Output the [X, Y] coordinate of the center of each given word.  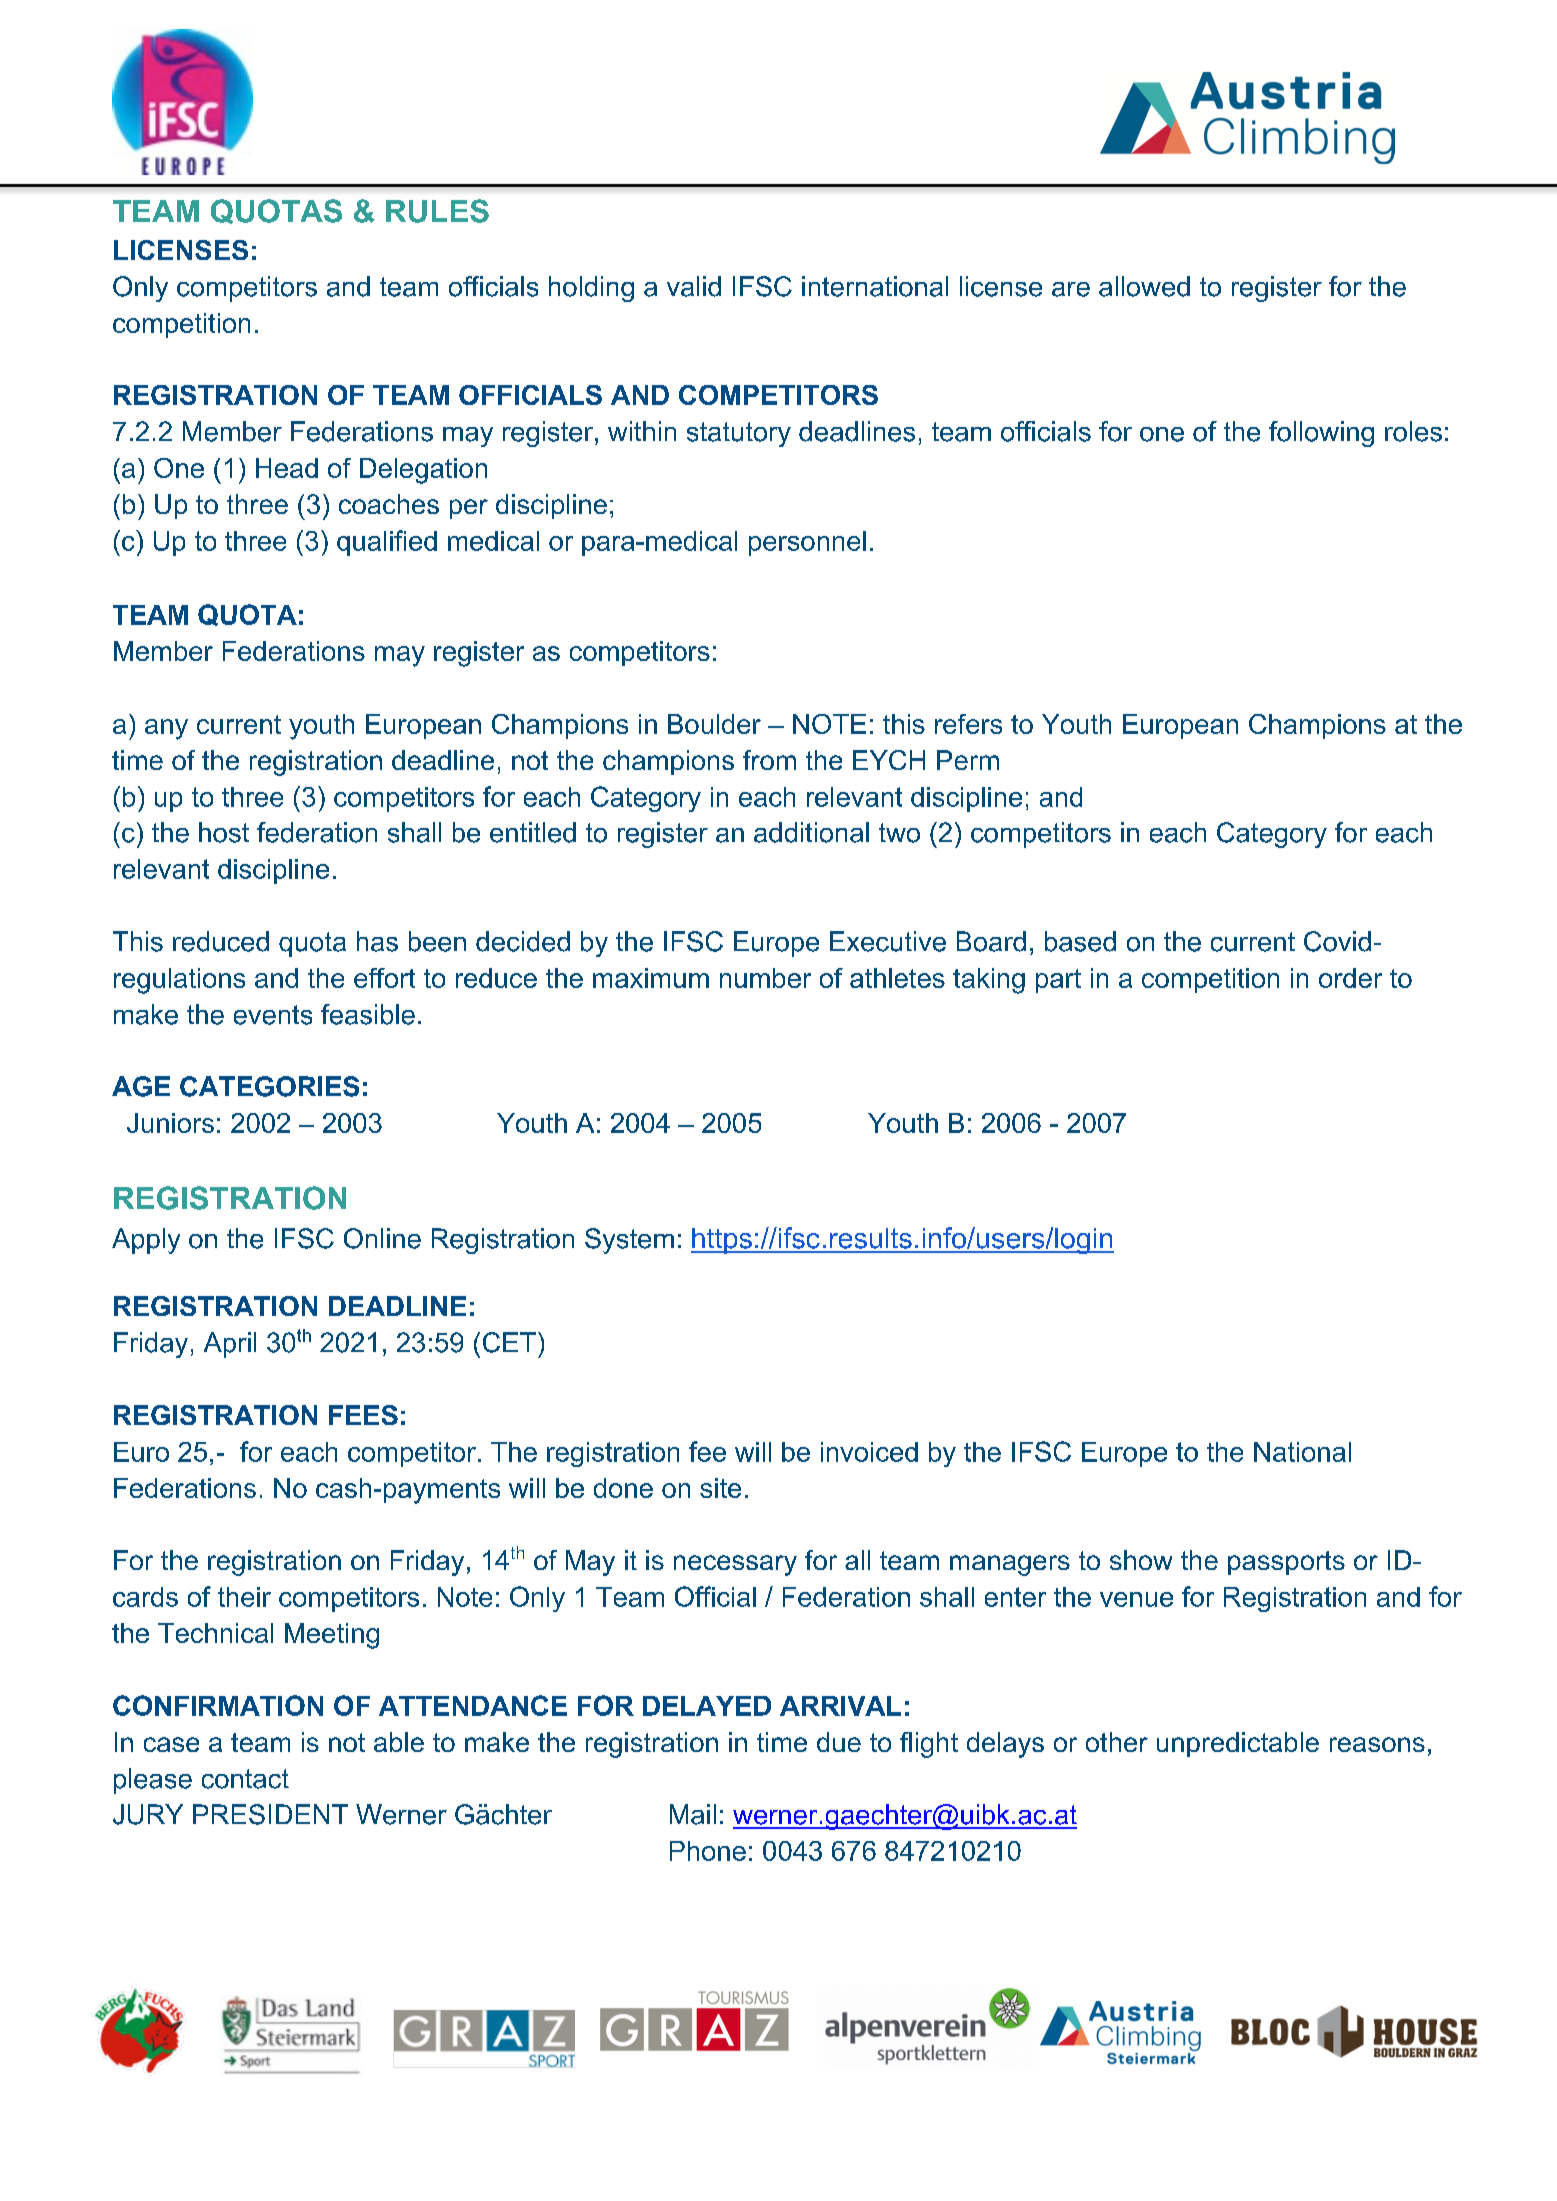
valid [694, 286]
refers [968, 724]
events [273, 1015]
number [765, 978]
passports [1286, 1563]
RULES [437, 211]
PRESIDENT [270, 1814]
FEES [363, 1415]
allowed [1144, 286]
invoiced [869, 1452]
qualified [387, 543]
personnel [807, 543]
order [1350, 978]
